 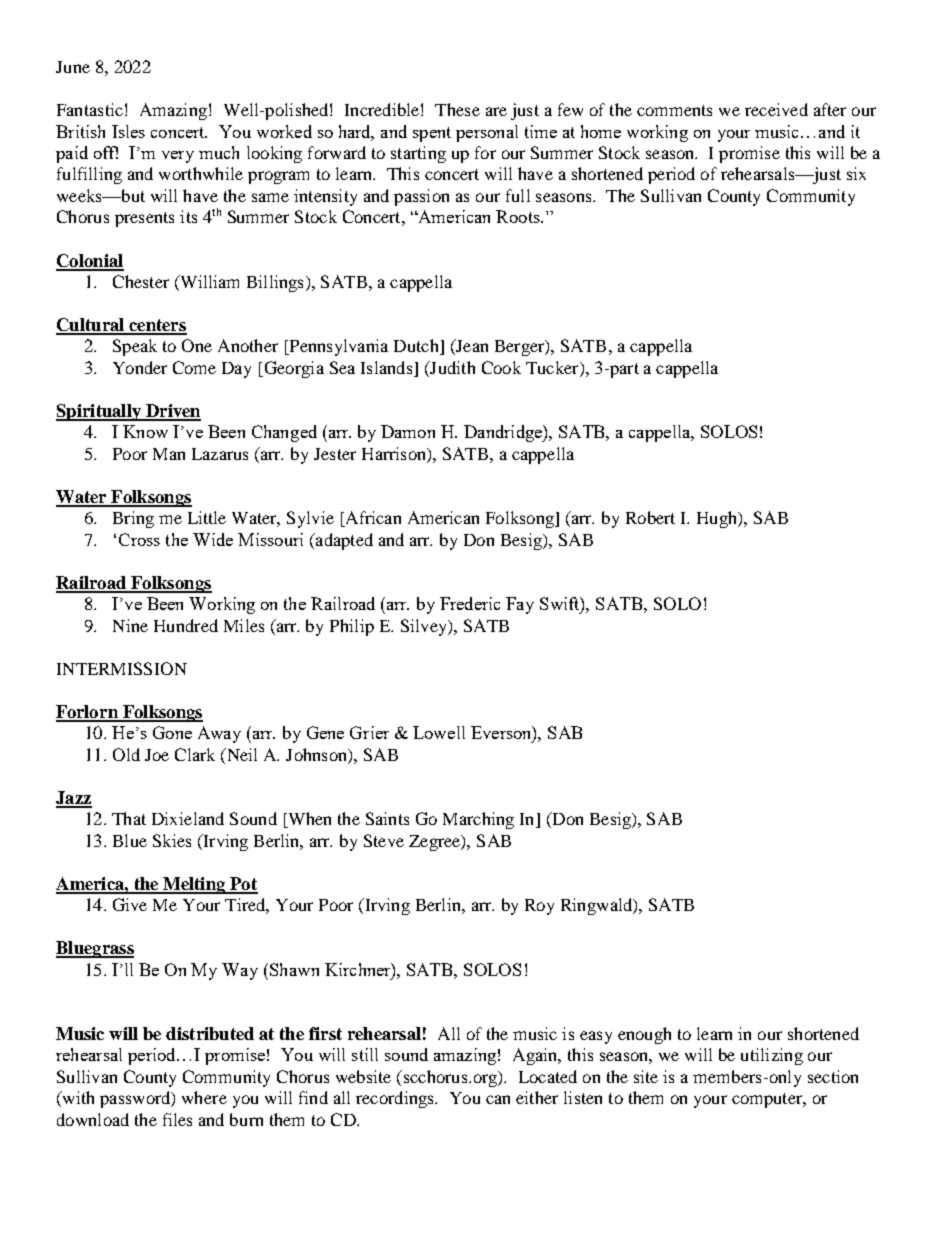 I want to click on These, so click(x=457, y=109).
